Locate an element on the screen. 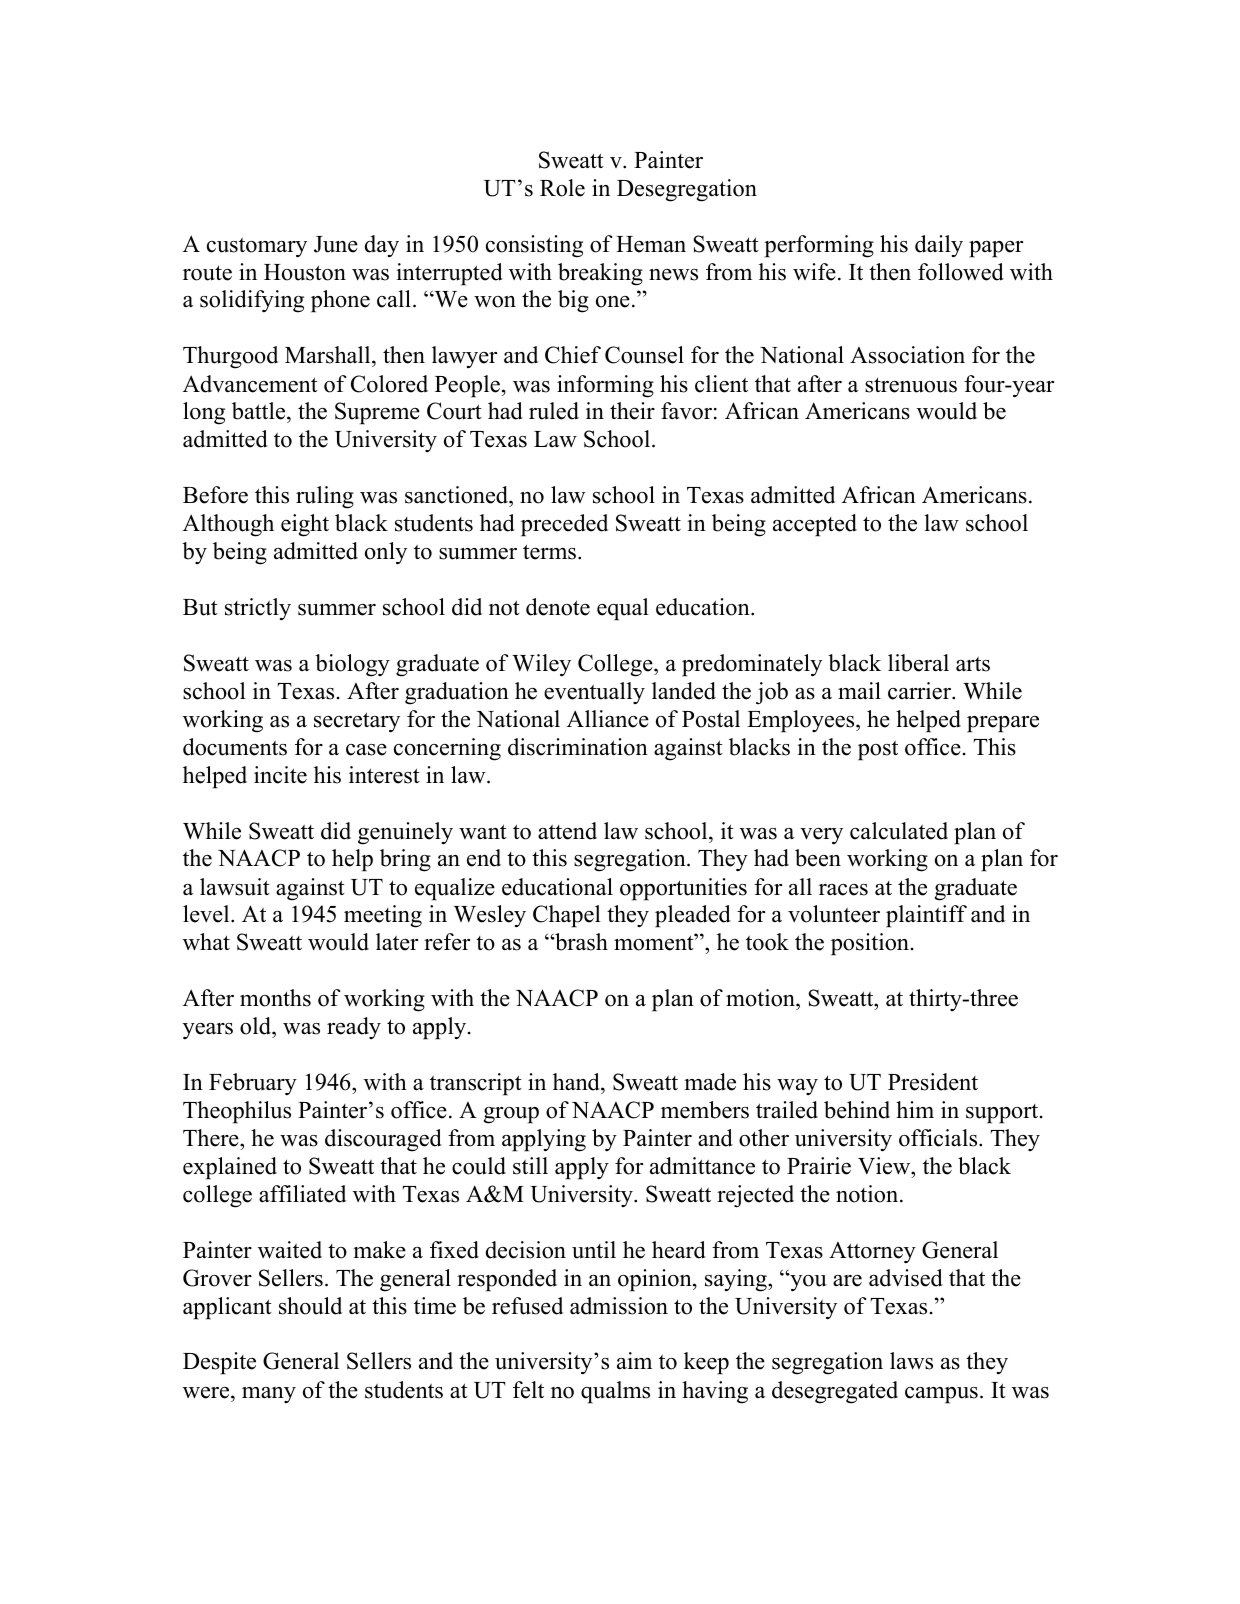  Role is located at coordinates (562, 188).
